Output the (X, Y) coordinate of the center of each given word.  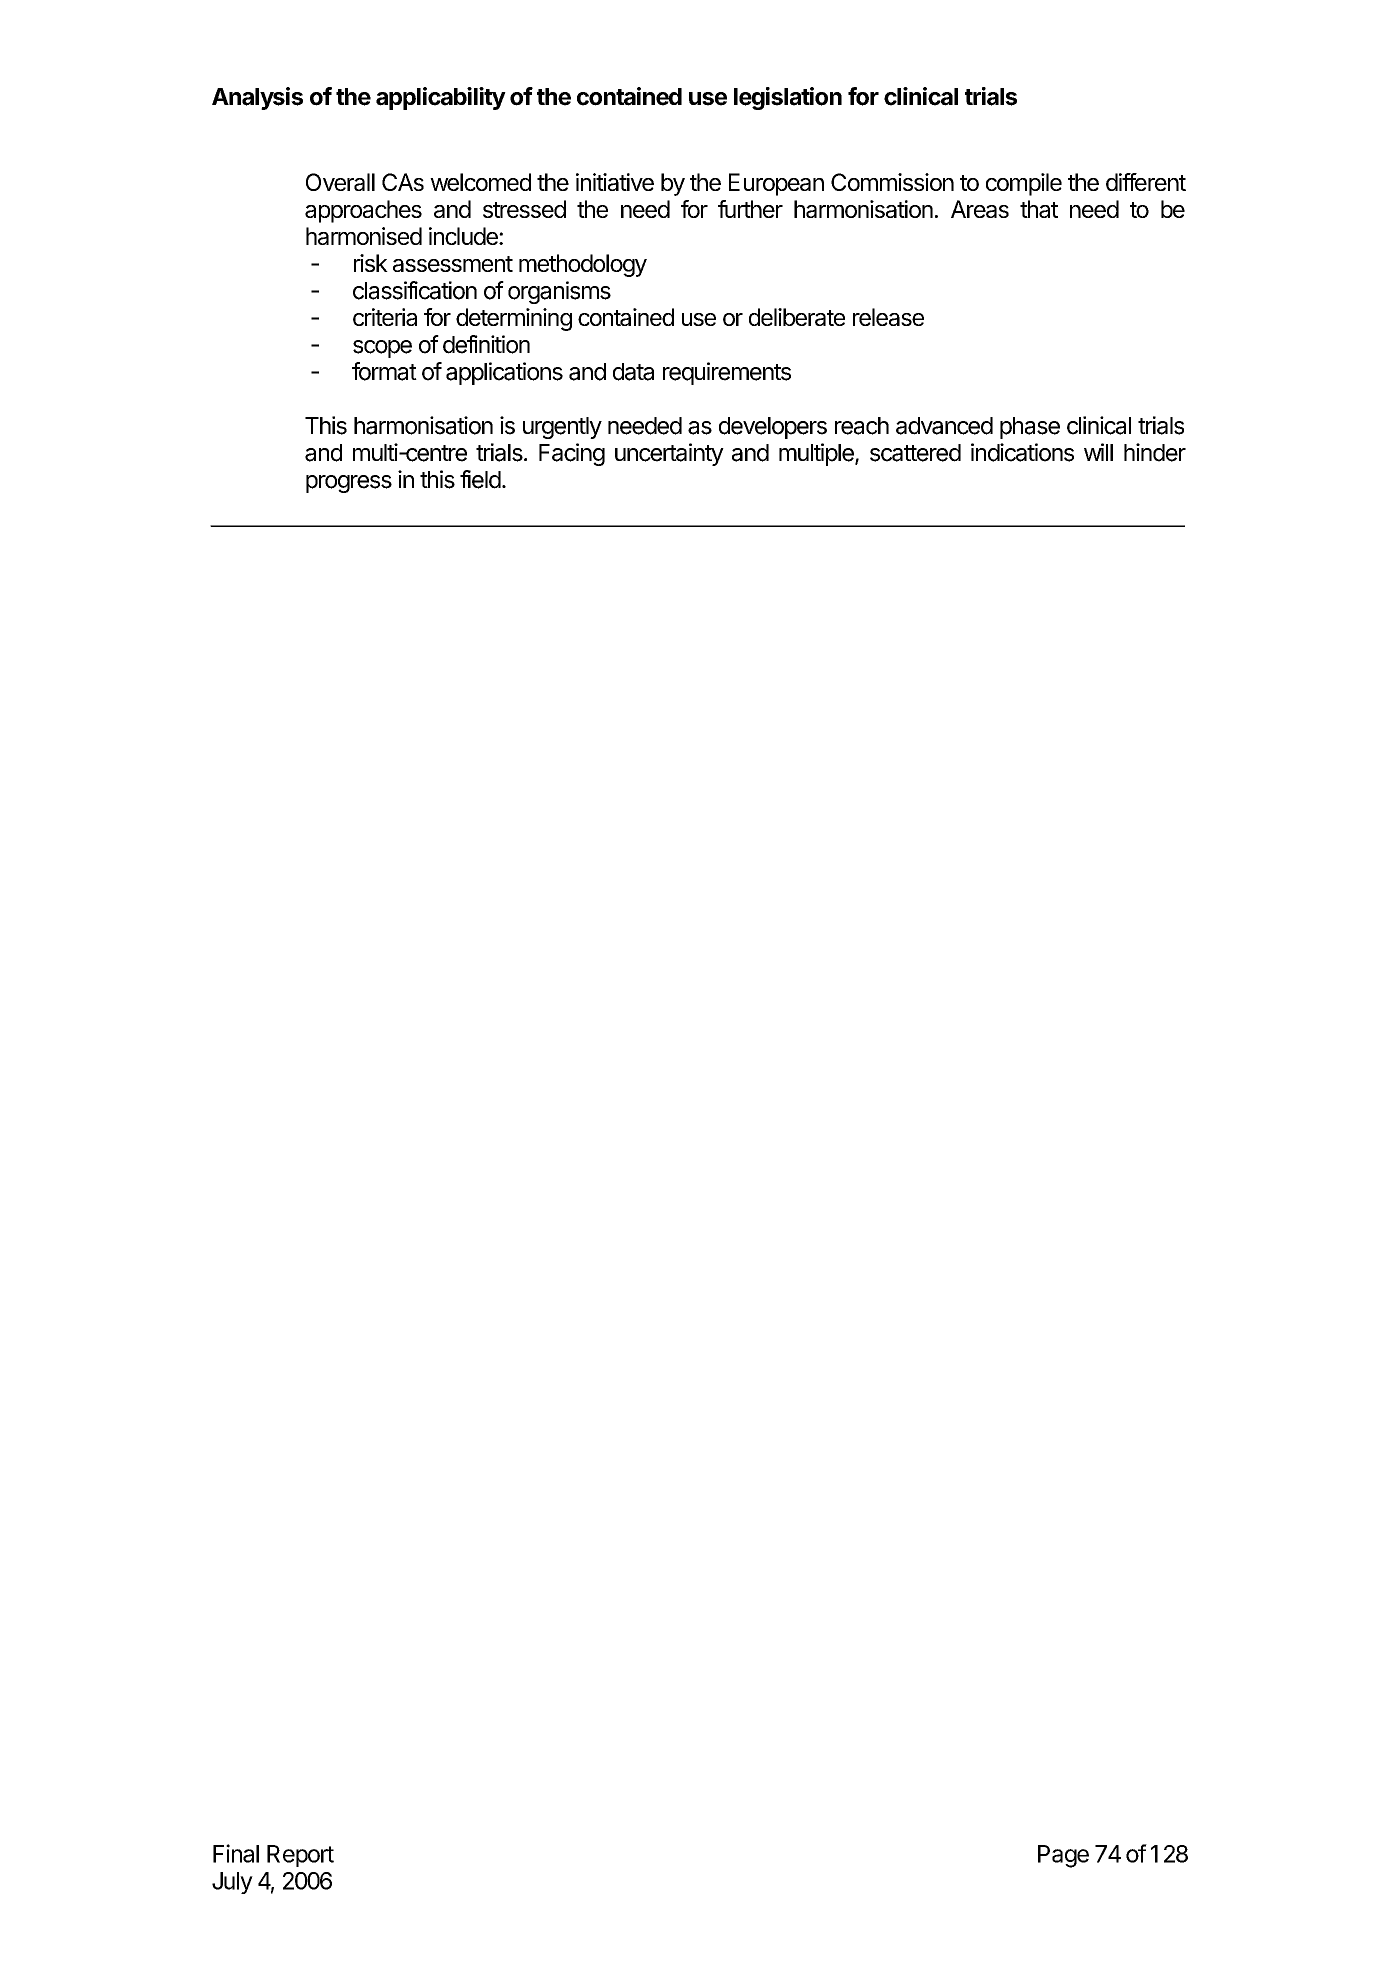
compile (1024, 184)
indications (1022, 452)
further (750, 209)
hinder (1155, 452)
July (232, 1883)
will (1098, 452)
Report (300, 1856)
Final (236, 1853)
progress (349, 484)
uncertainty (669, 454)
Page (1063, 1856)
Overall (340, 182)
